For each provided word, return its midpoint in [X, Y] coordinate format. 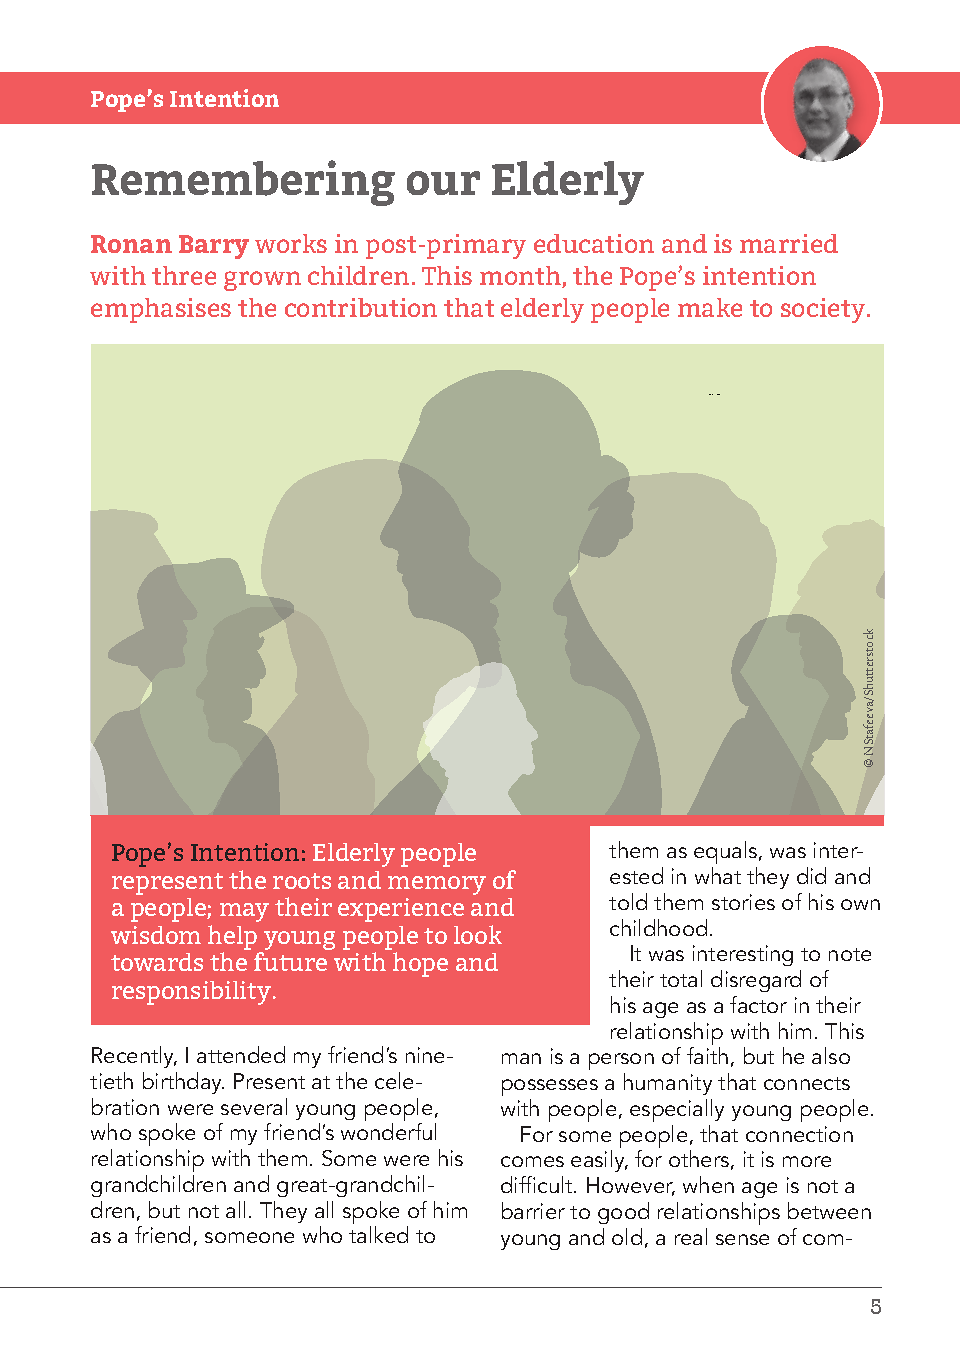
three [184, 275]
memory [437, 885]
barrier [533, 1210]
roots [302, 881]
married [789, 243]
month [521, 277]
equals [727, 854]
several [254, 1106]
